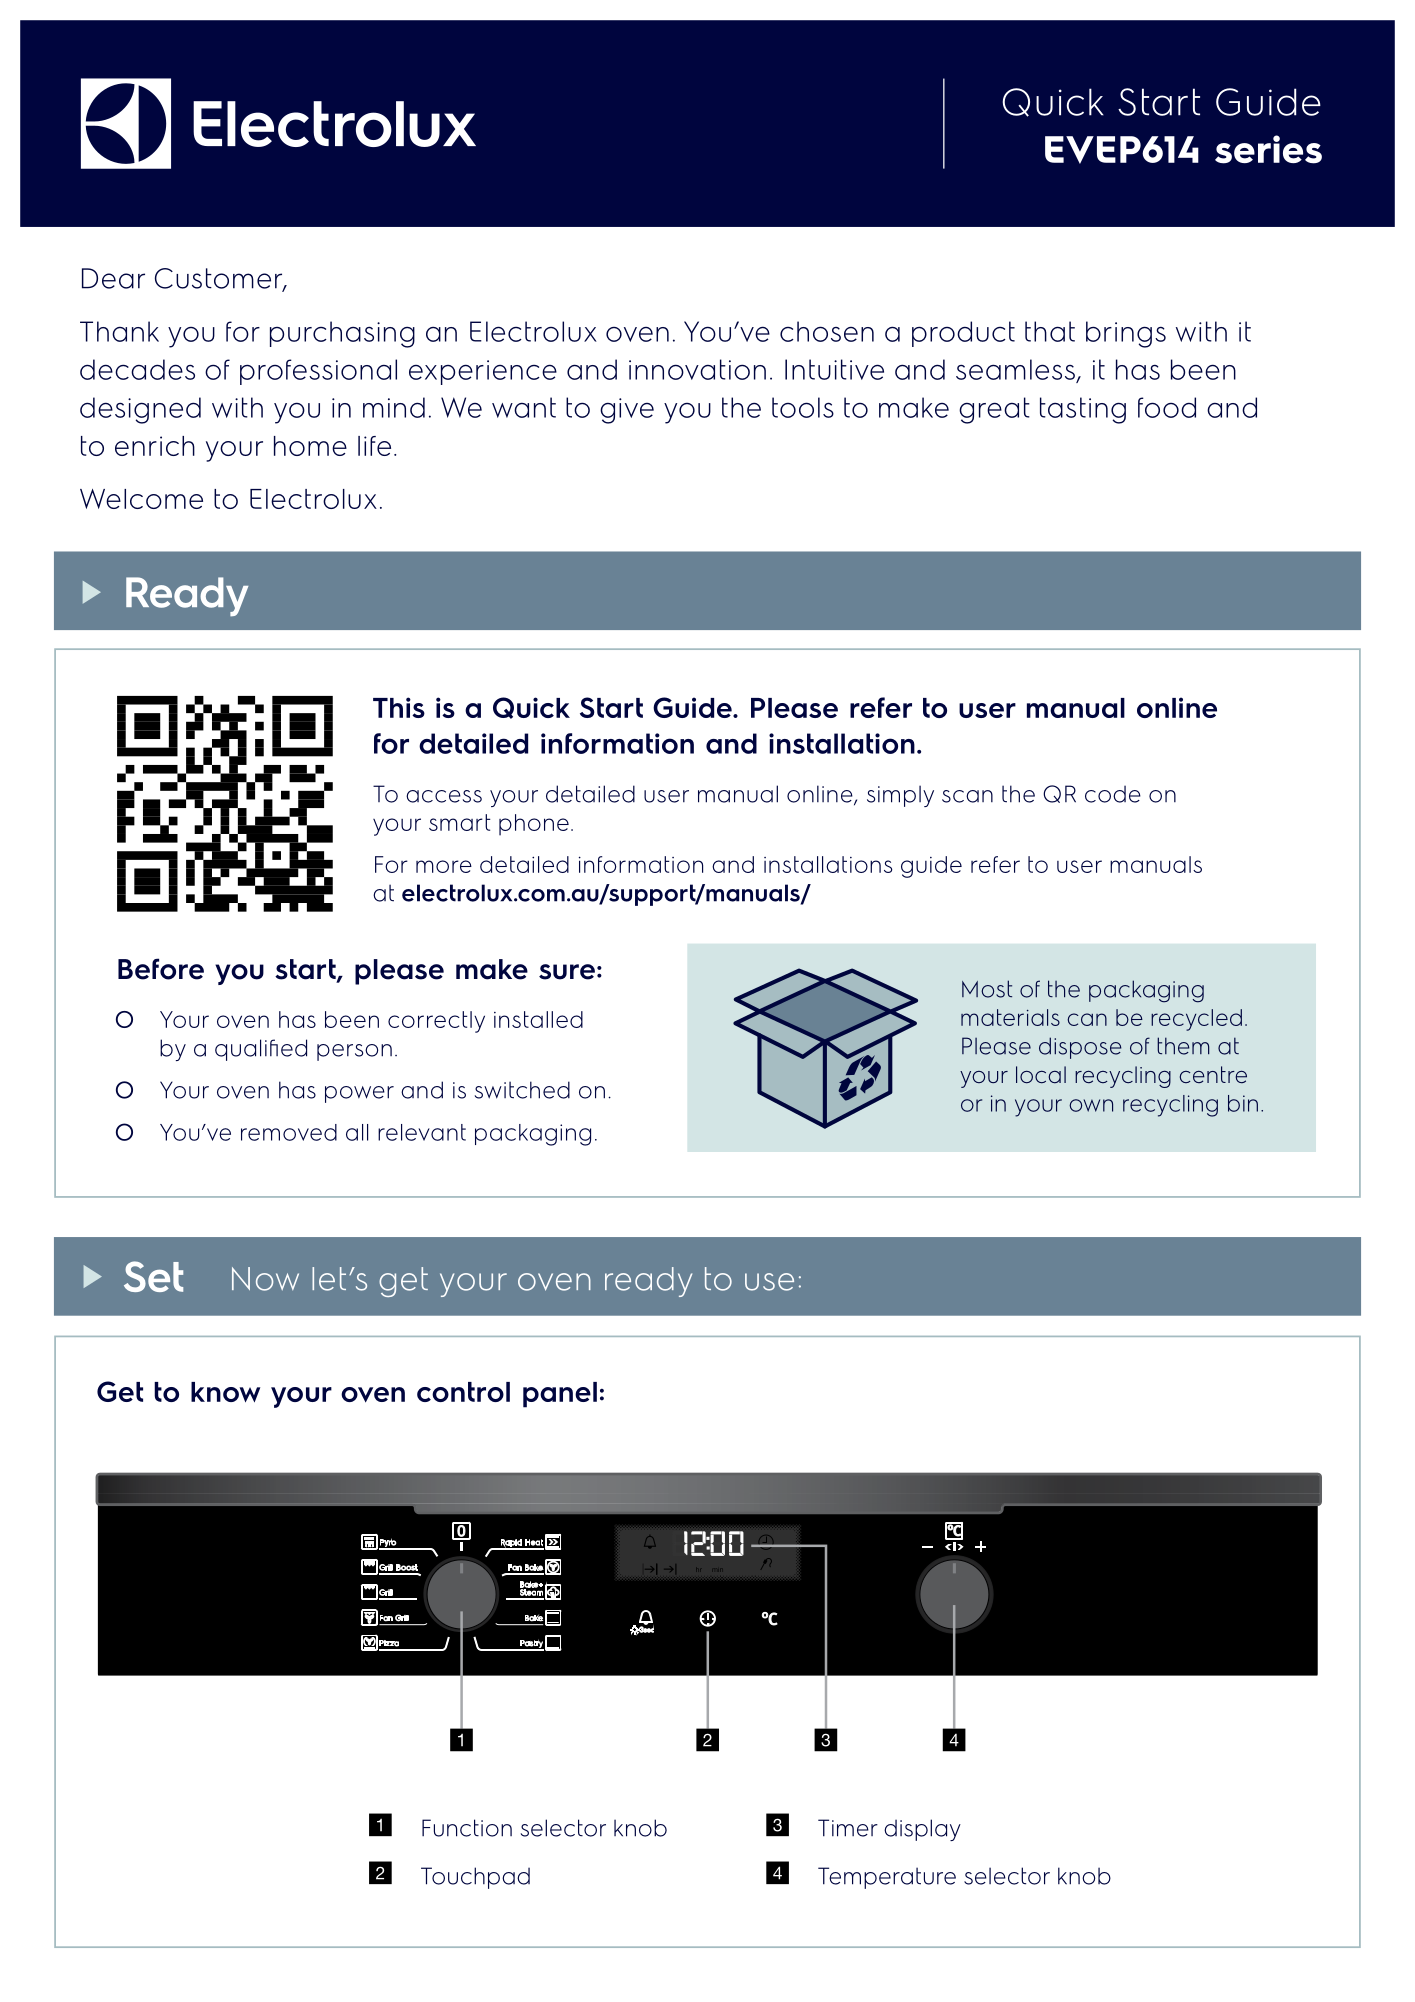 The width and height of the screenshot is (1415, 2002). Describe the element at coordinates (1268, 149) in the screenshot. I see `series` at that location.
